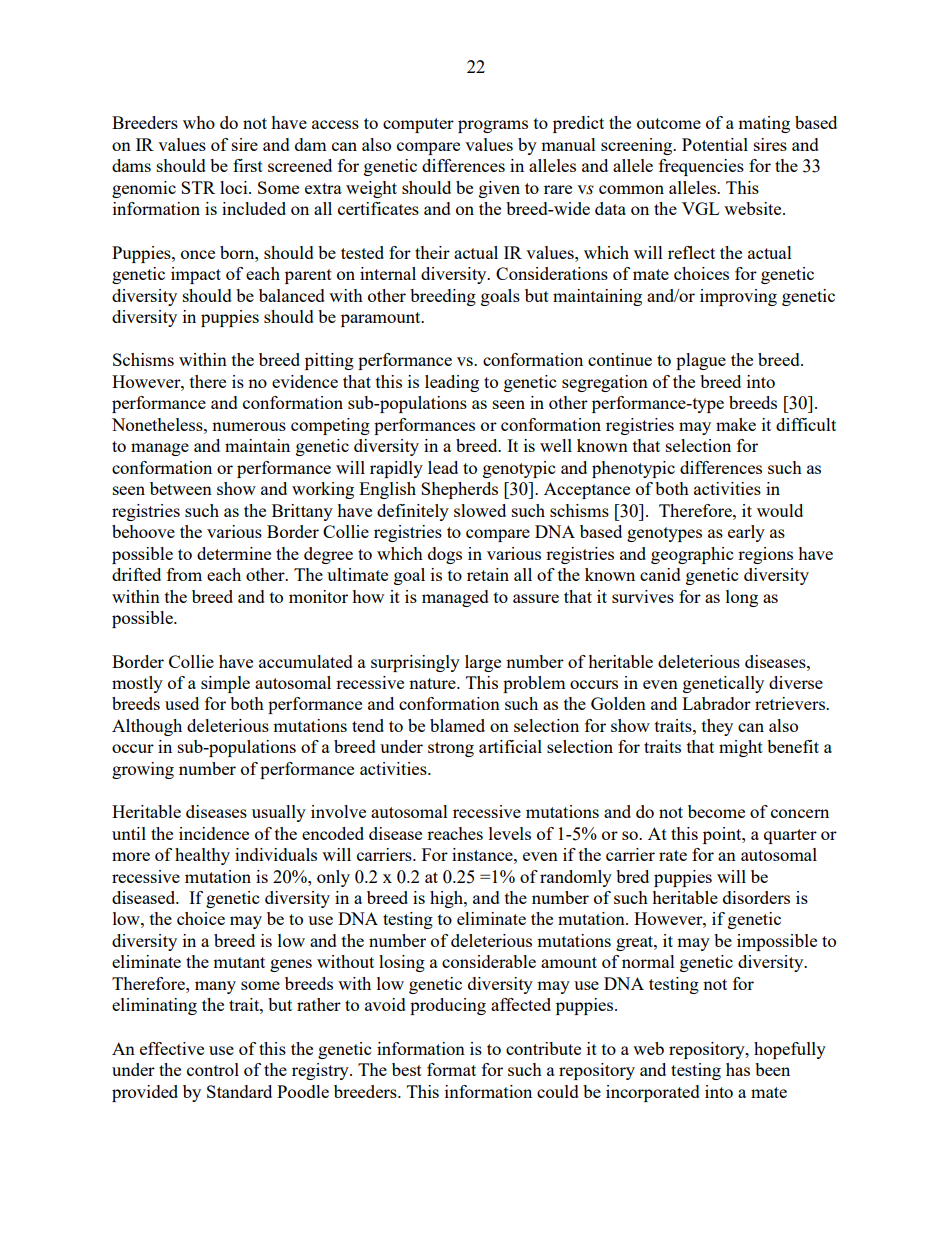 This screenshot has width=952, height=1233. I want to click on programs, so click(493, 126).
